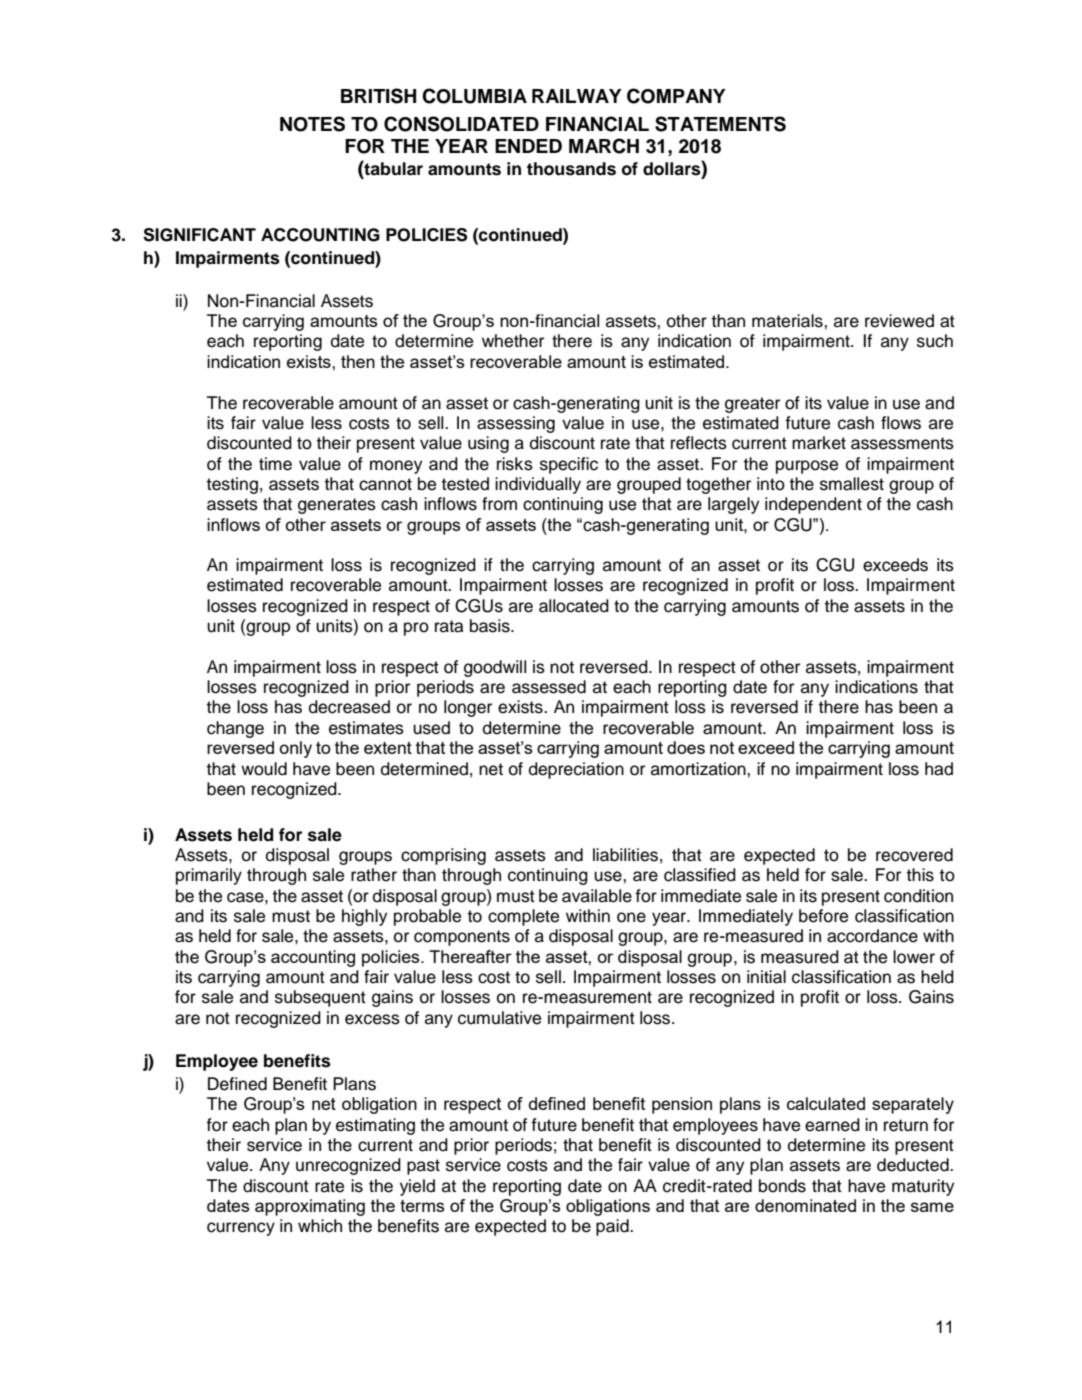  I want to click on MARCH, so click(604, 146).
